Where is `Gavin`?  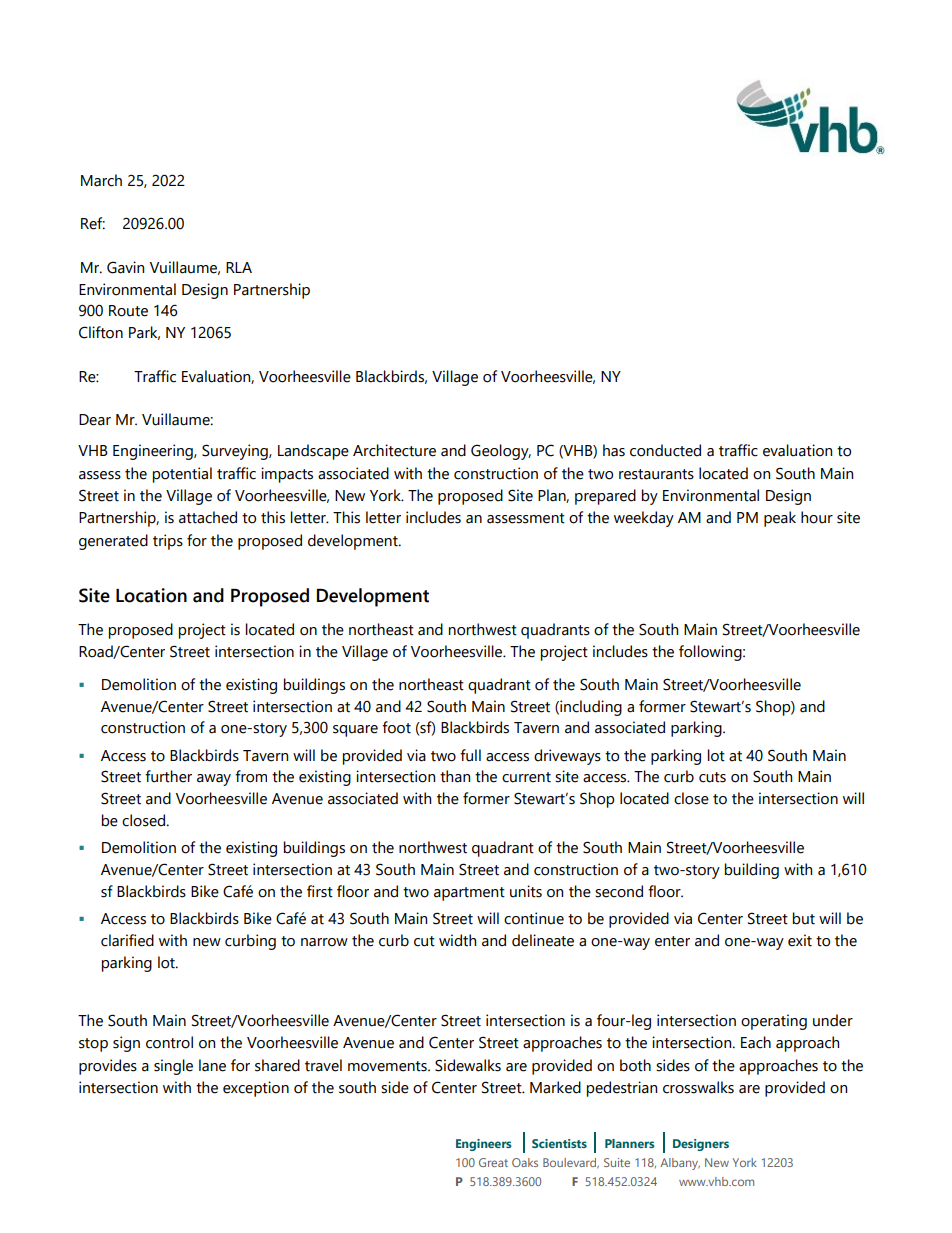 Gavin is located at coordinates (125, 267).
